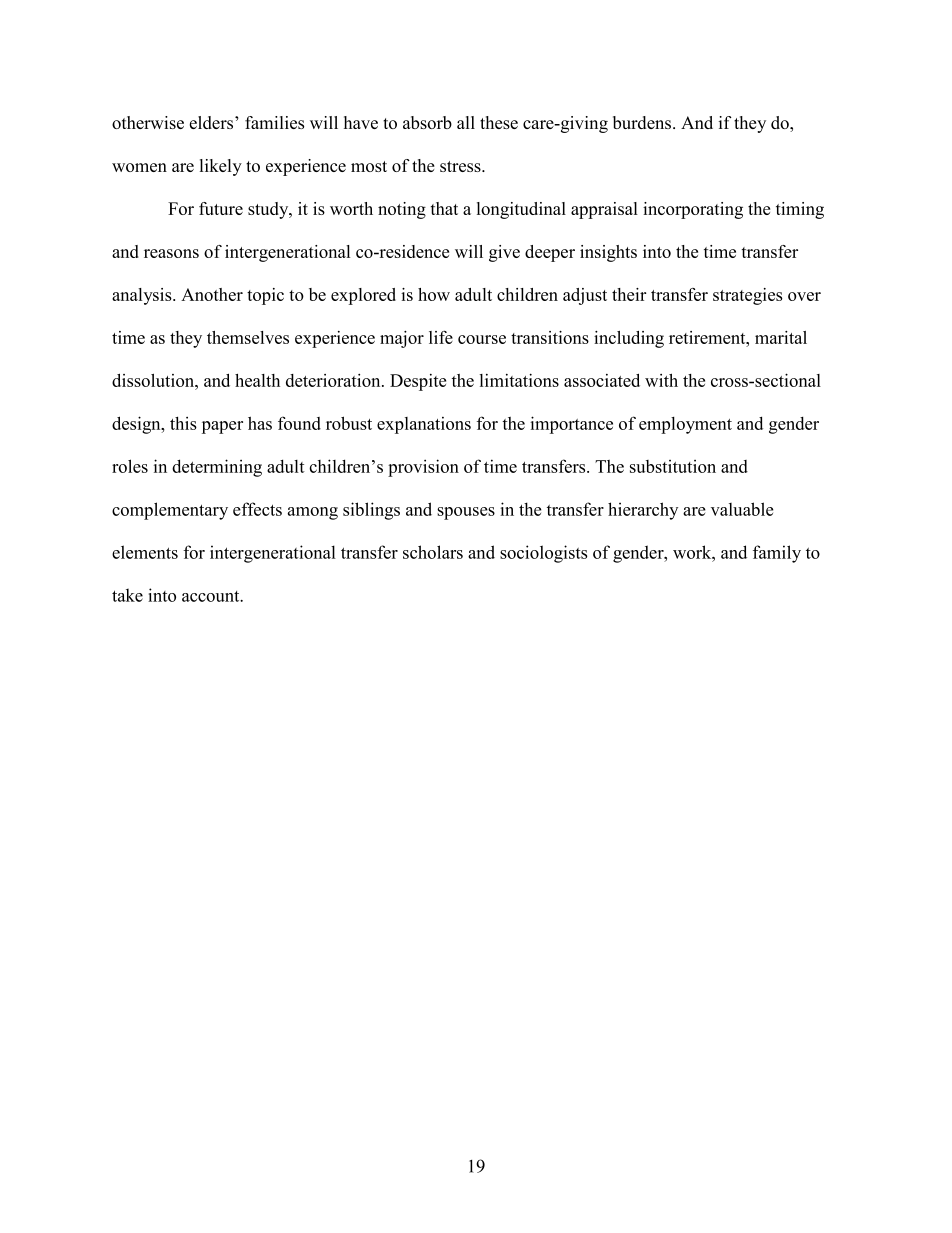 The height and width of the image is (1233, 952). Describe the element at coordinates (466, 122) in the image. I see `all` at that location.
